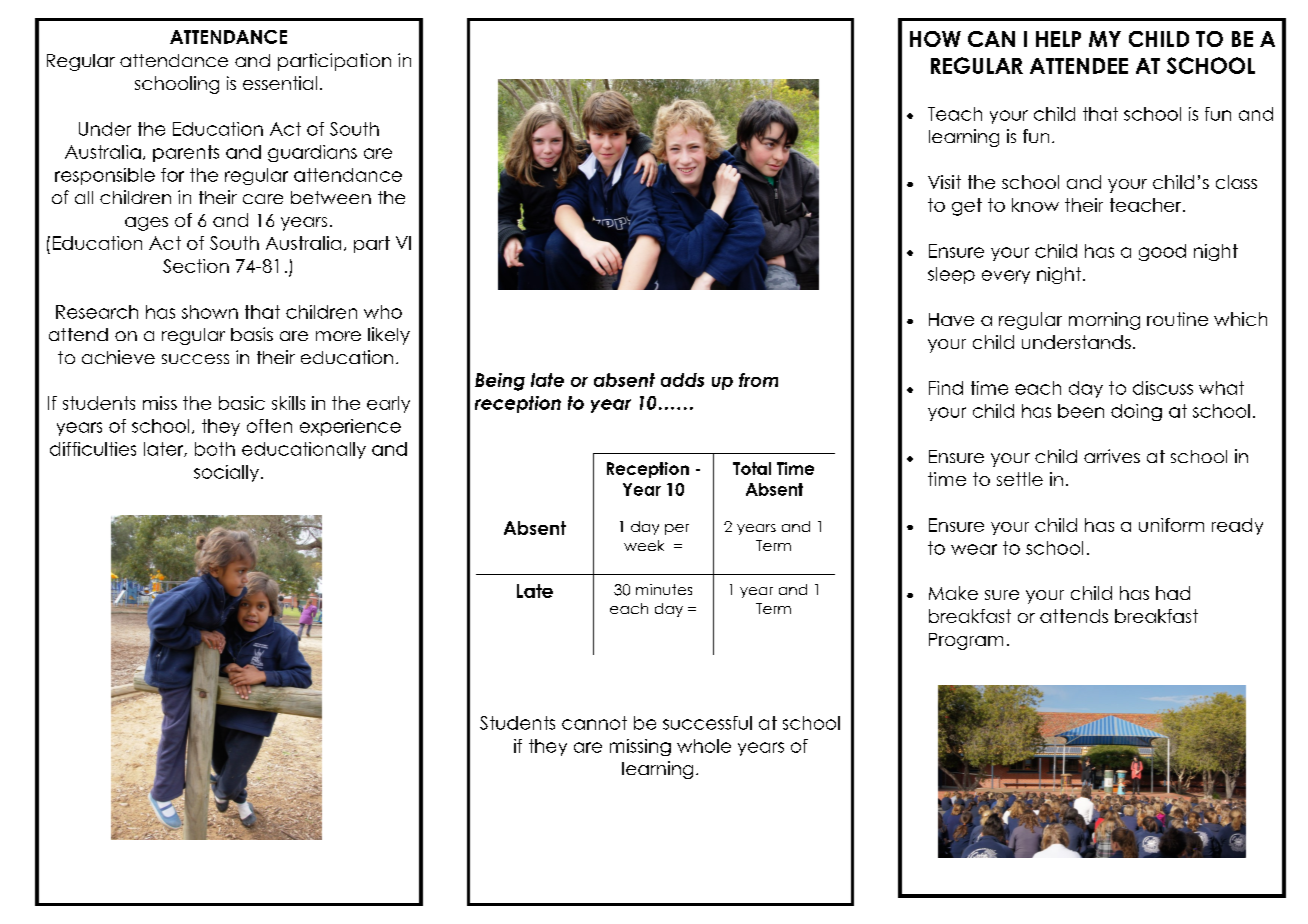  What do you see at coordinates (644, 545) in the page?
I see `week` at bounding box center [644, 545].
